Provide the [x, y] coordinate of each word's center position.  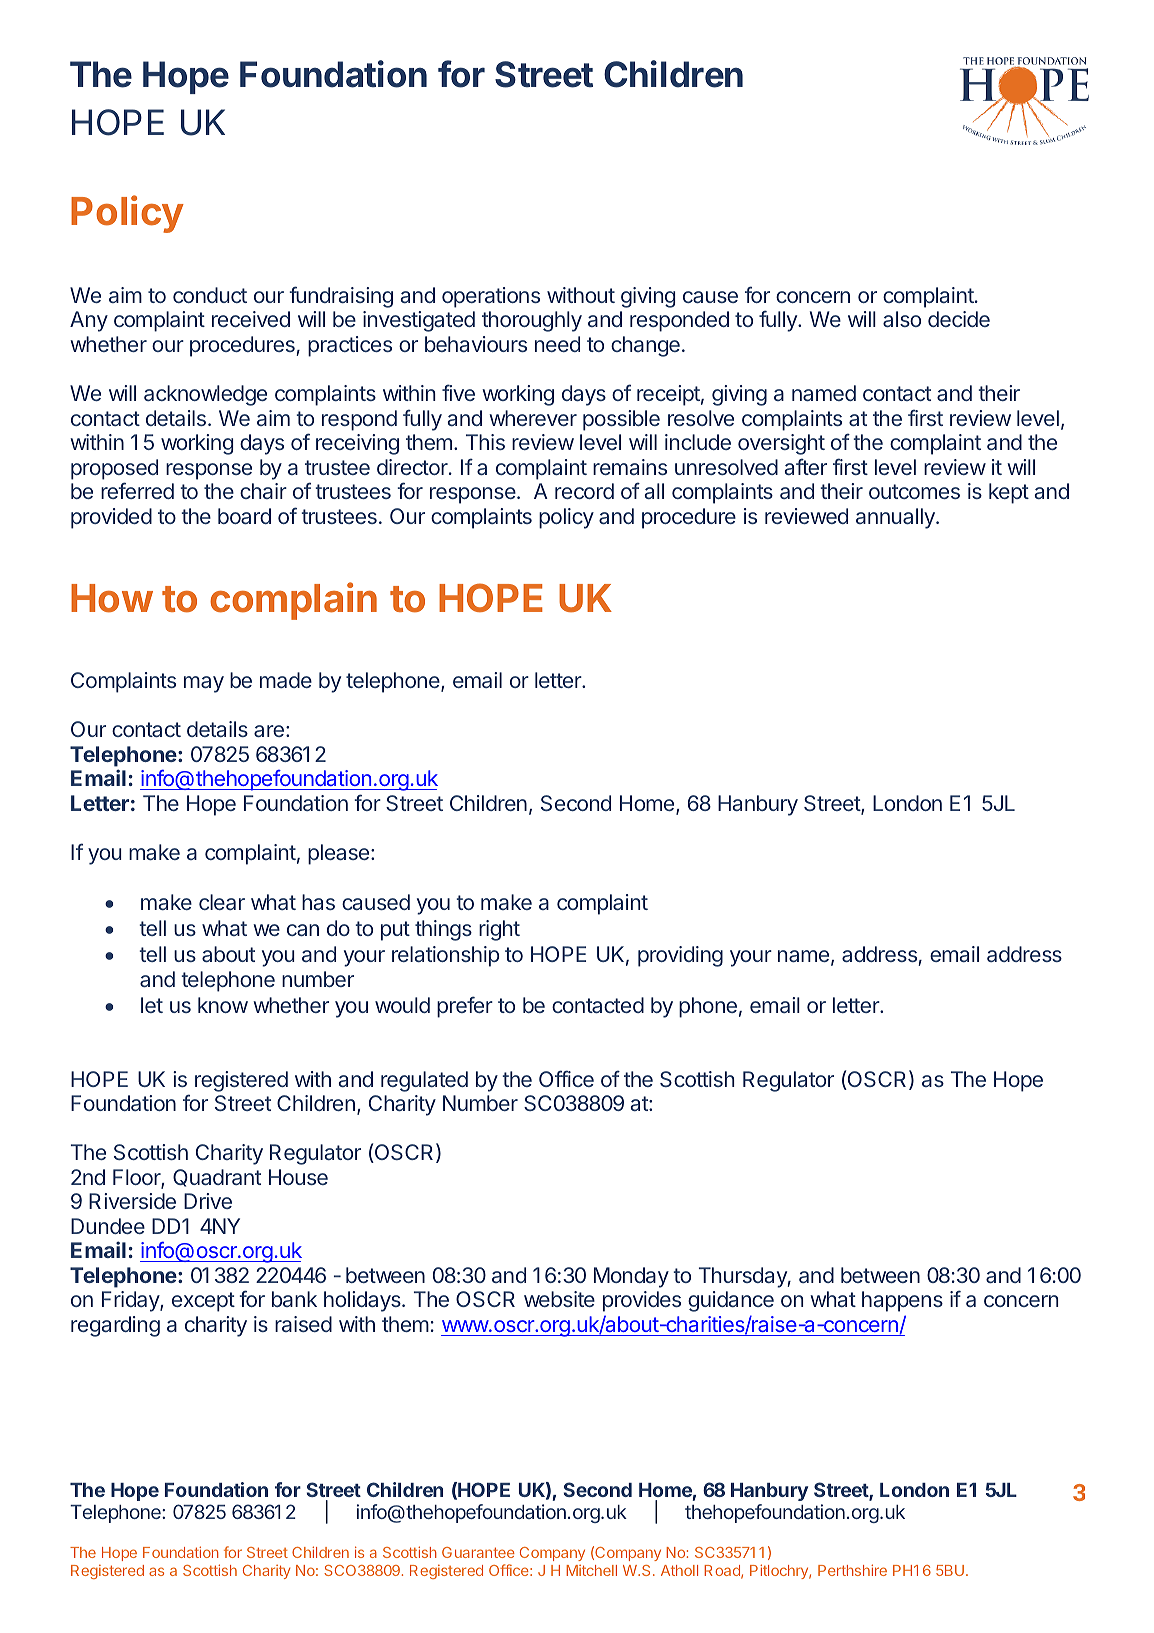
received [251, 319]
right [499, 930]
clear [222, 902]
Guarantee [478, 1552]
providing [680, 956]
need [557, 344]
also [902, 319]
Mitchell [591, 1570]
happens [902, 1301]
